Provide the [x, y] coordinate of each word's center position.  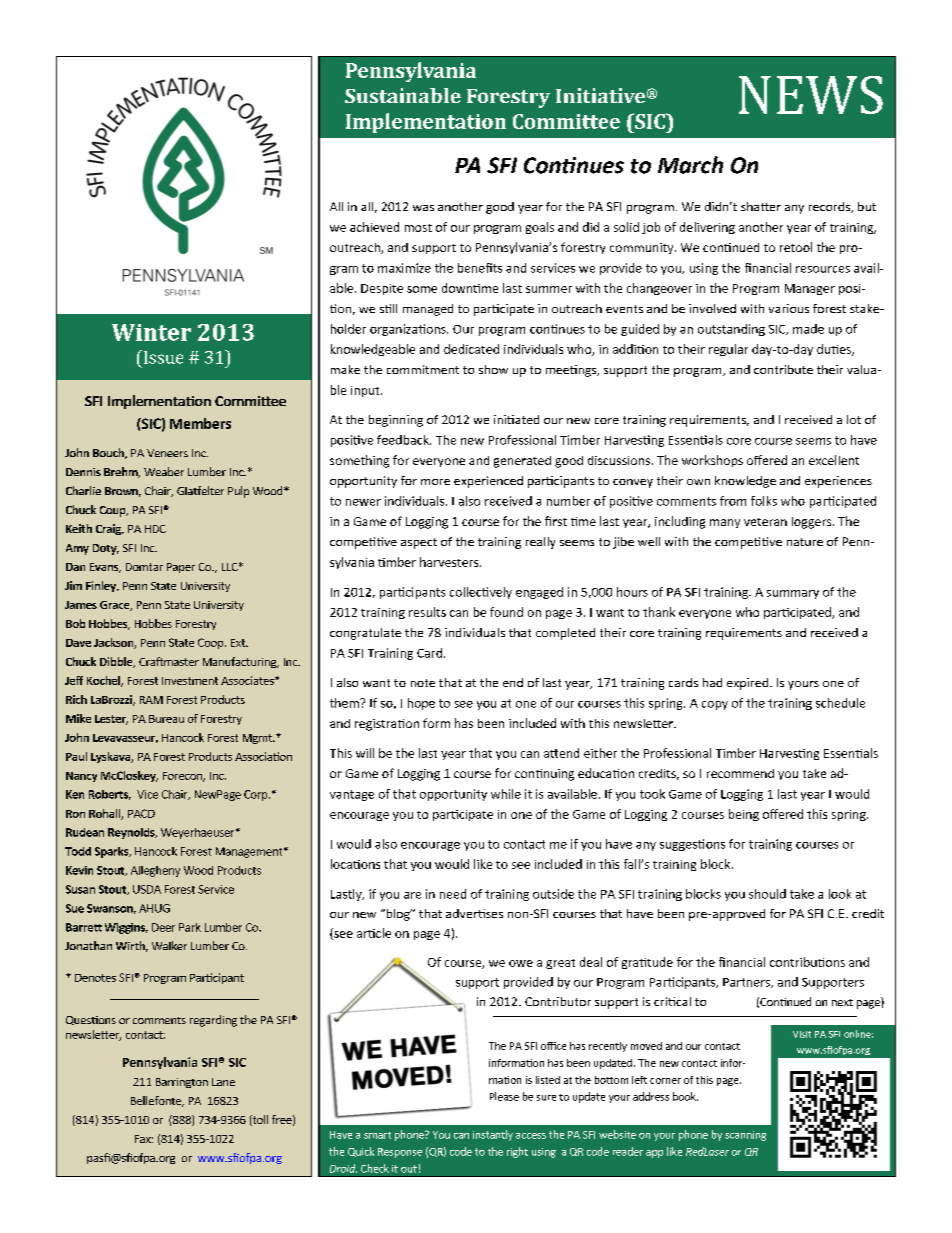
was [423, 208]
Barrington [182, 1083]
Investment [190, 681]
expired [747, 684]
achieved [374, 227]
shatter [761, 206]
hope [421, 704]
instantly [493, 1135]
